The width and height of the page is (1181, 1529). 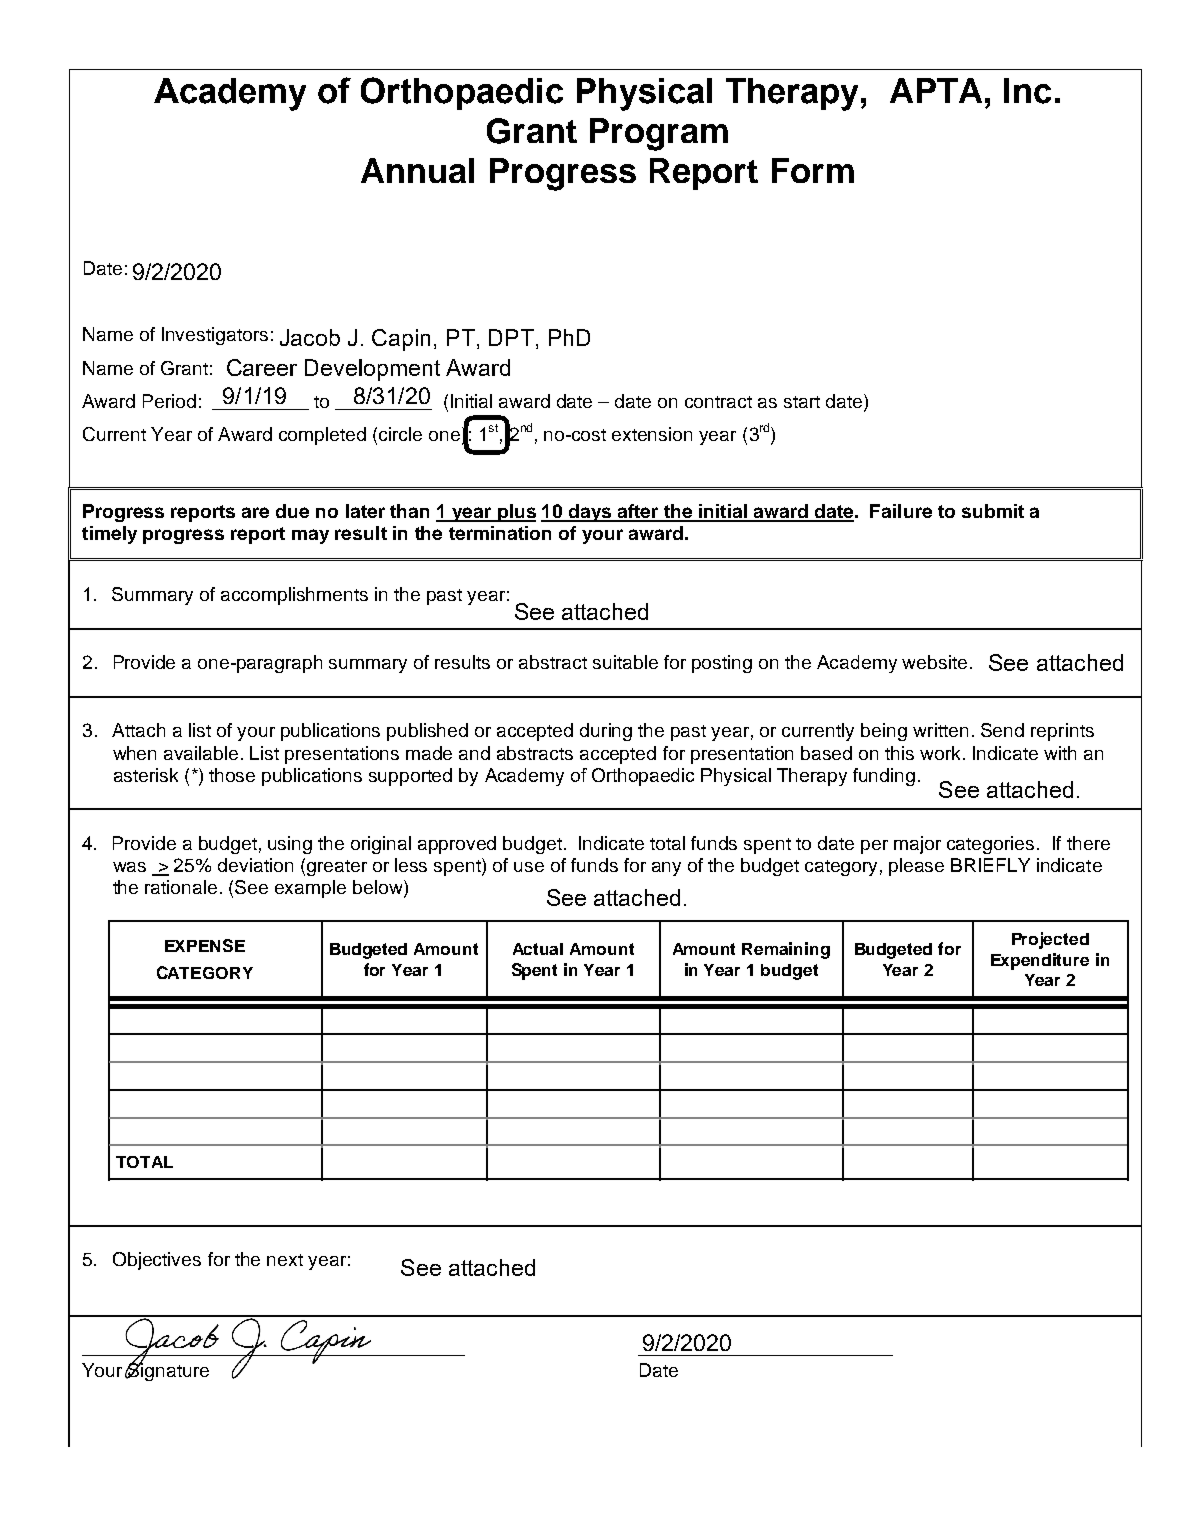 I want to click on Expenditure, so click(x=1040, y=961).
